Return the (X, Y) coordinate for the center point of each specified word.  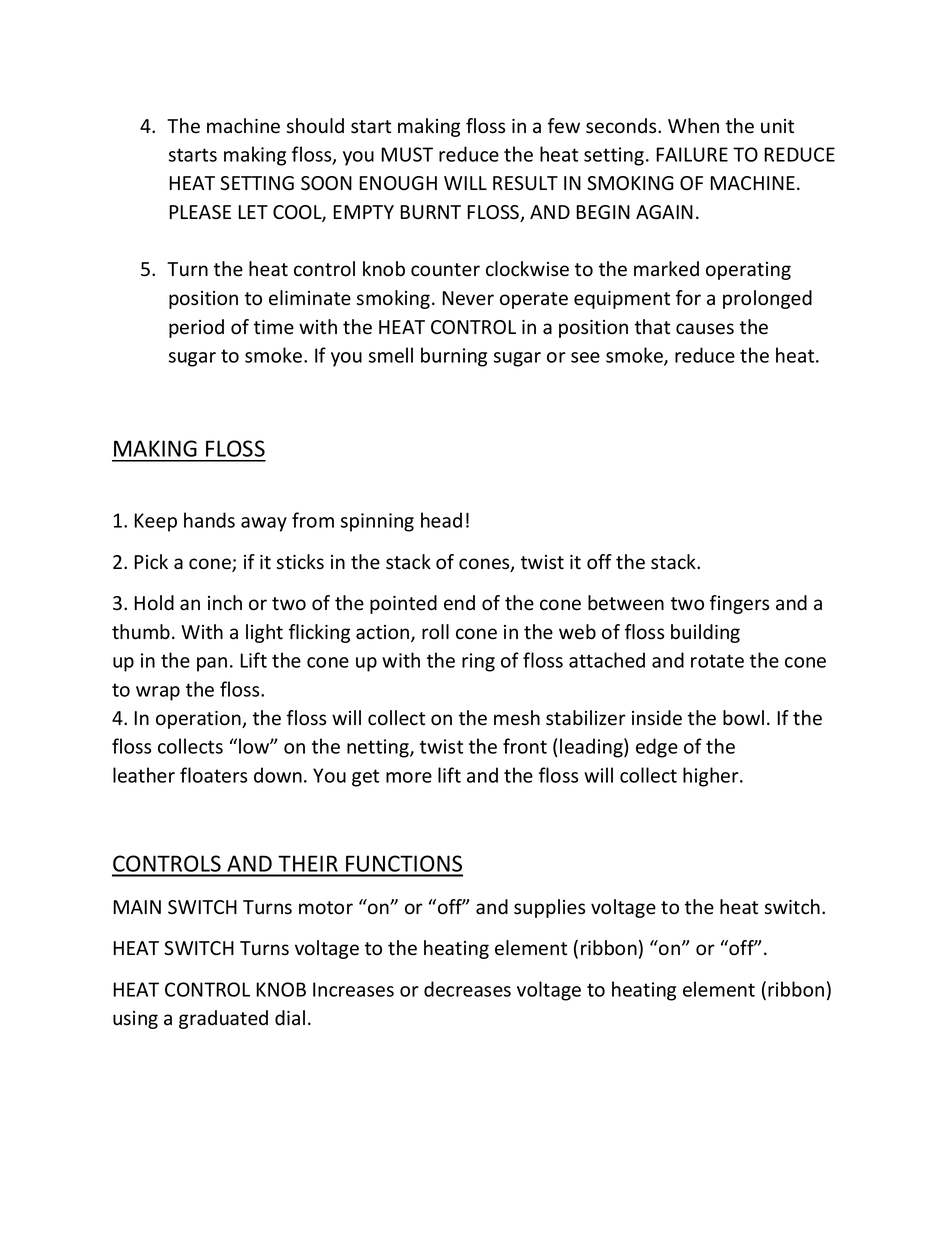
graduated (223, 1019)
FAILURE (692, 154)
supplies (549, 908)
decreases (467, 989)
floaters (213, 775)
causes (705, 329)
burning (454, 357)
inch (225, 603)
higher (712, 777)
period (196, 328)
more (409, 777)
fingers (739, 604)
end (459, 603)
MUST (407, 154)
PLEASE (200, 212)
